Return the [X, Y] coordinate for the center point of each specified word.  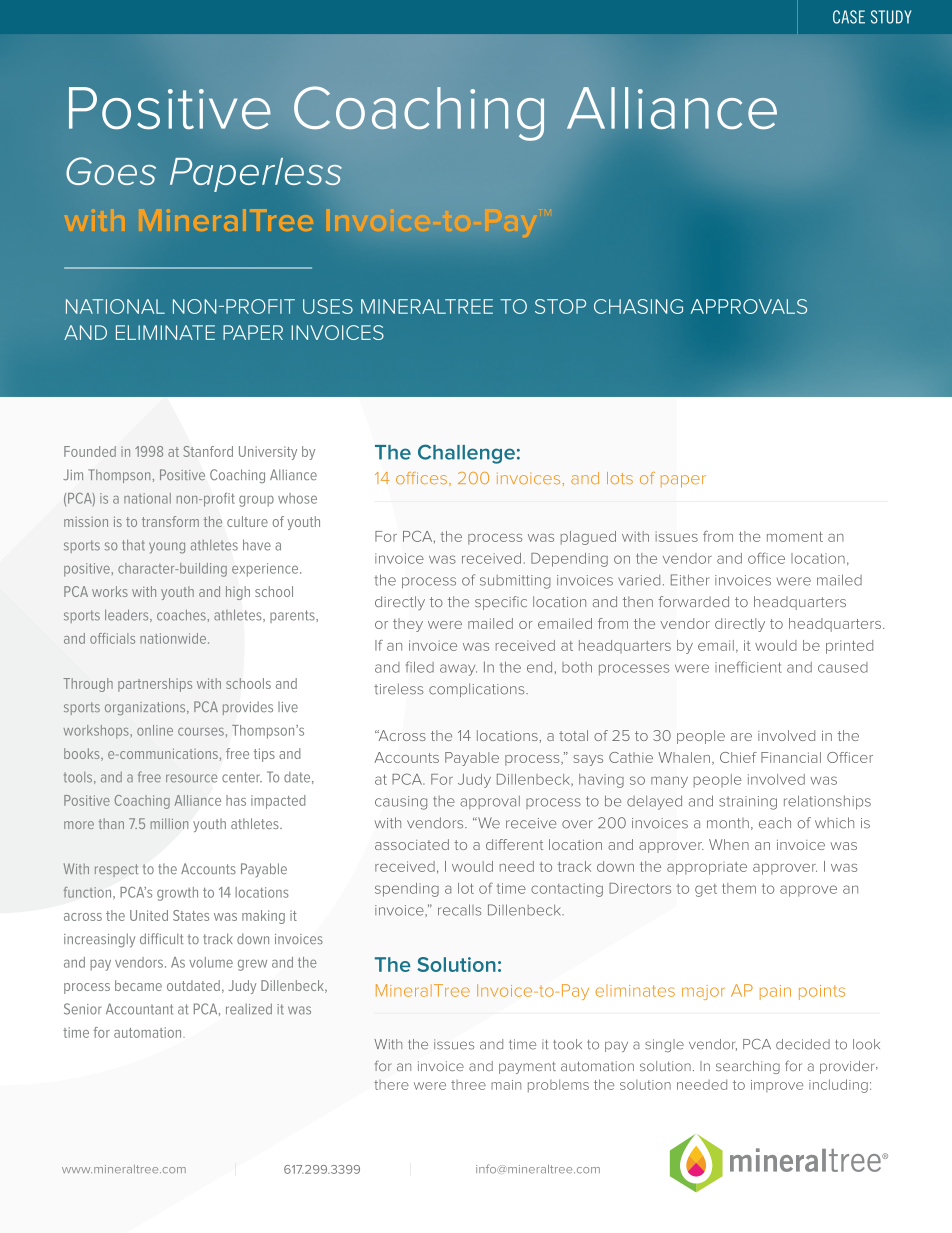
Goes [111, 171]
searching [748, 1067]
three [468, 1085]
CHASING [638, 306]
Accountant [139, 1009]
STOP [560, 306]
